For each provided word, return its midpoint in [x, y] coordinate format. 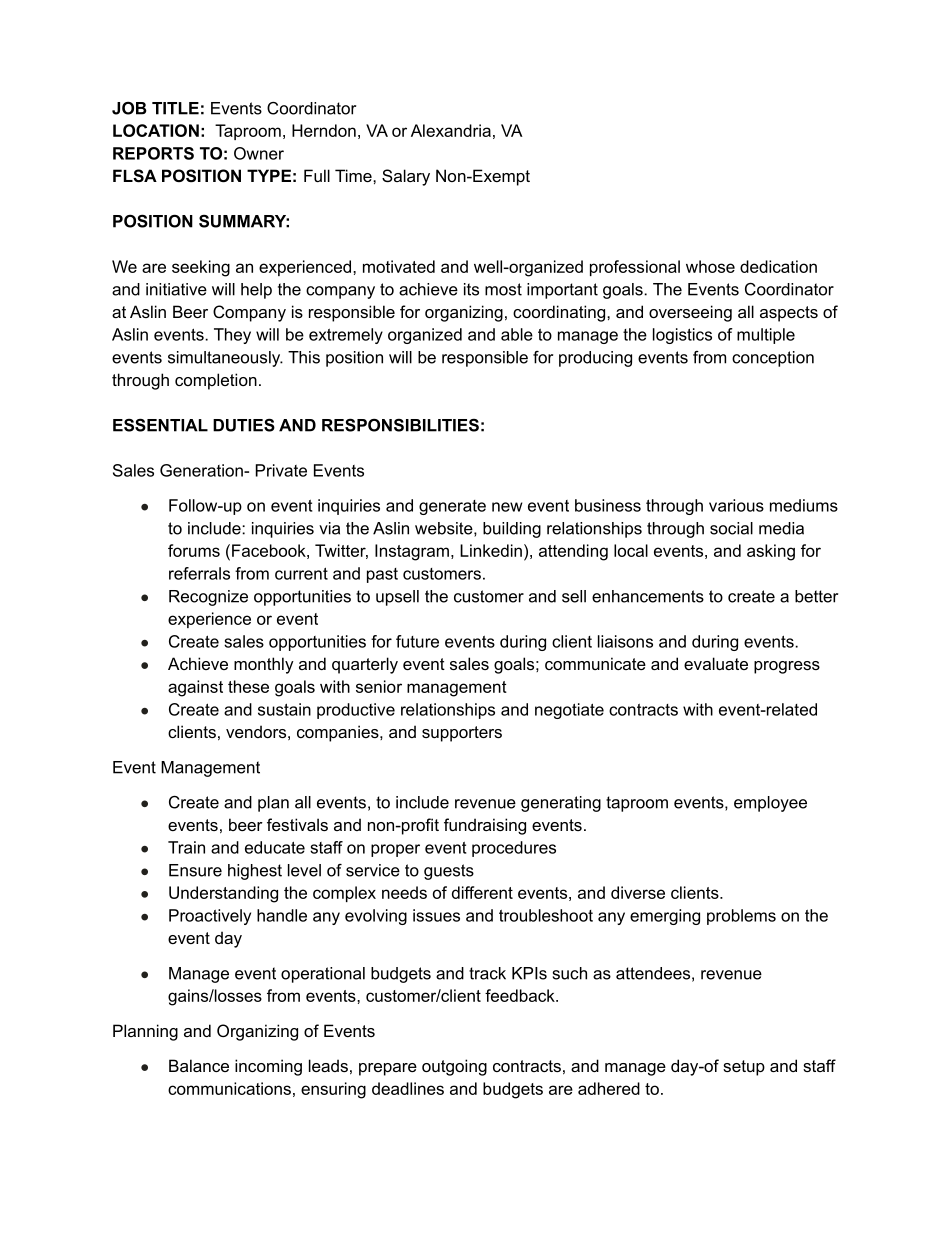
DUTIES [244, 425]
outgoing [454, 1067]
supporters [462, 734]
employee [770, 804]
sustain [284, 709]
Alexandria [451, 130]
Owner [259, 153]
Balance [199, 1065]
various [736, 505]
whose [710, 266]
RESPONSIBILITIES [400, 425]
